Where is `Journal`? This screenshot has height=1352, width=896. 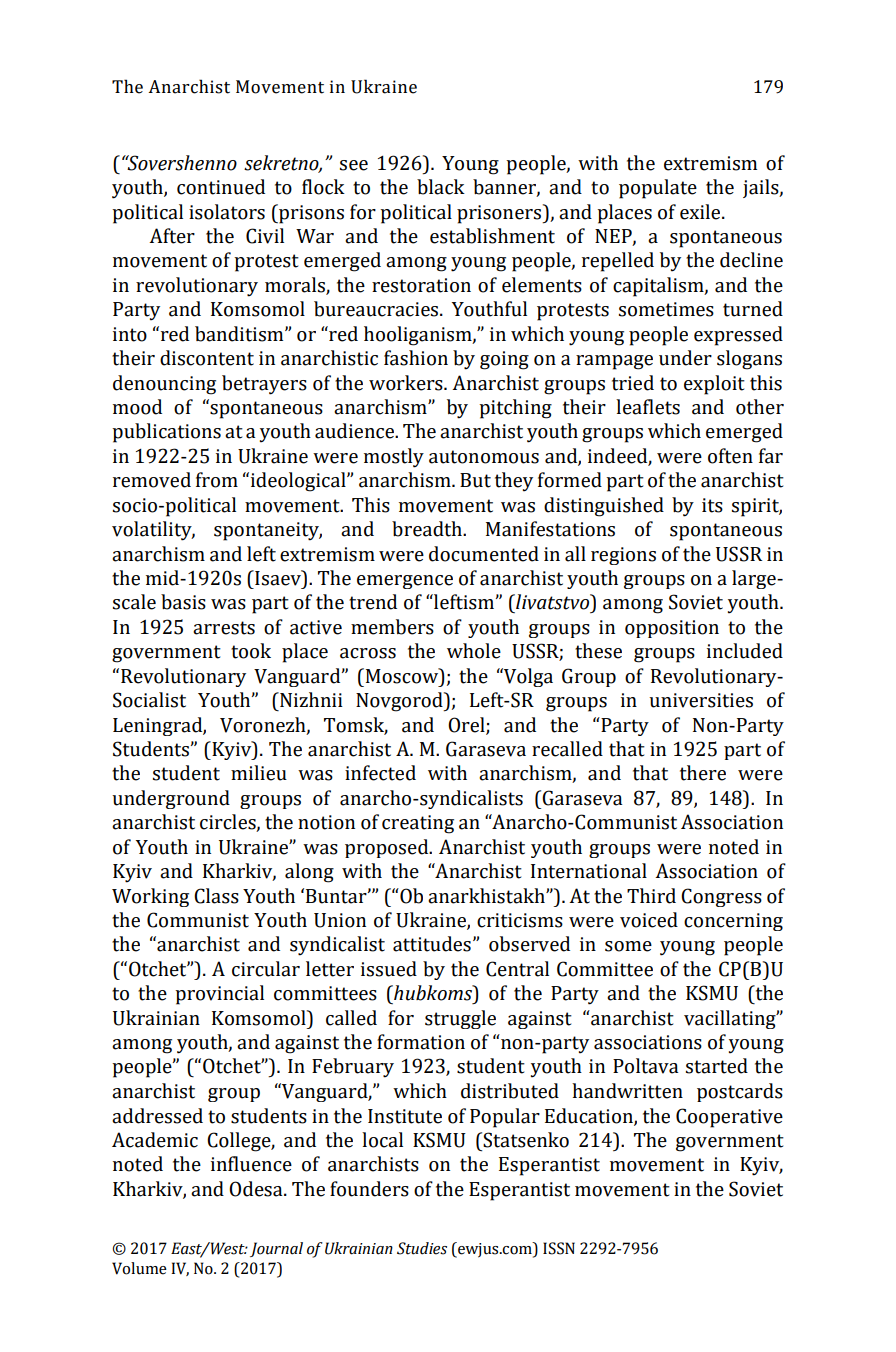 Journal is located at coordinates (276, 1249).
